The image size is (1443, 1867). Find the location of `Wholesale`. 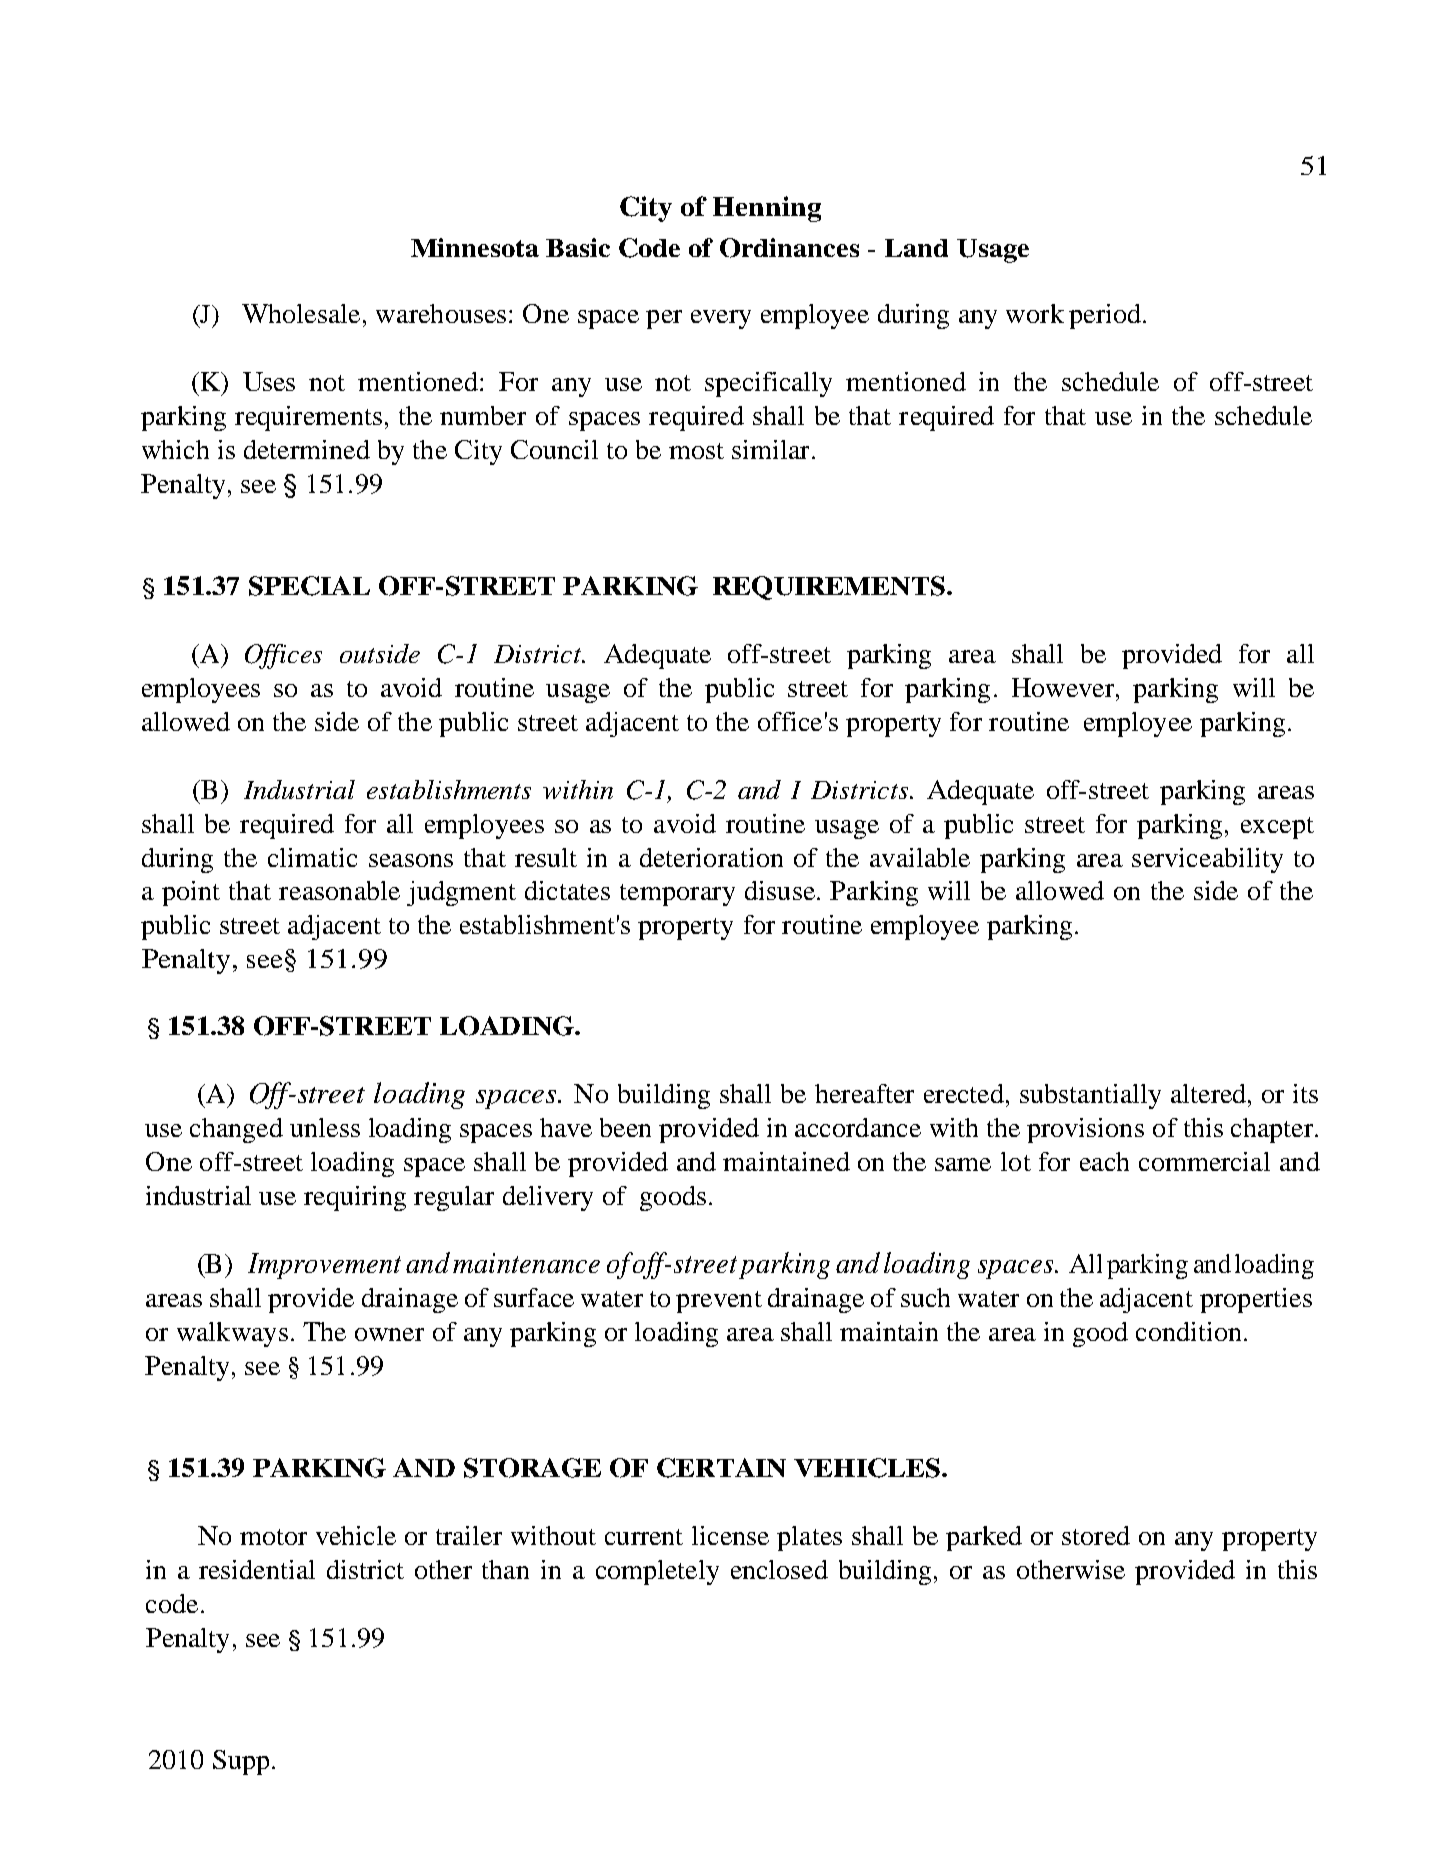

Wholesale is located at coordinates (301, 313).
